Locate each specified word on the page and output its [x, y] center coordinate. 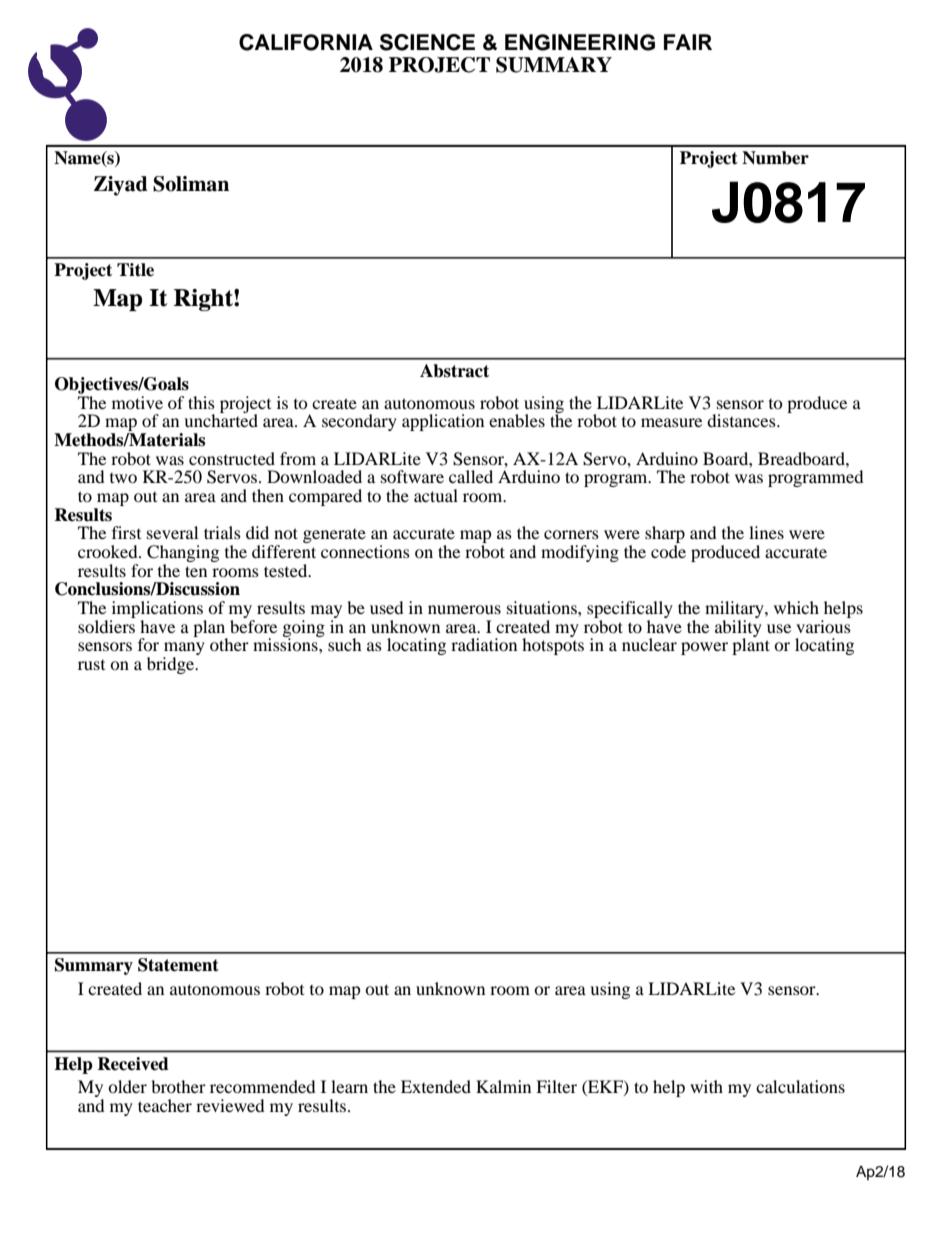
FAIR [688, 42]
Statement [178, 965]
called [471, 476]
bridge [172, 665]
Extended [436, 1086]
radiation [484, 644]
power [704, 648]
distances [742, 420]
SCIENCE [427, 42]
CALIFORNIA [306, 42]
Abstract [454, 371]
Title [135, 270]
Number [775, 158]
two [123, 478]
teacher [165, 1105]
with [706, 1086]
